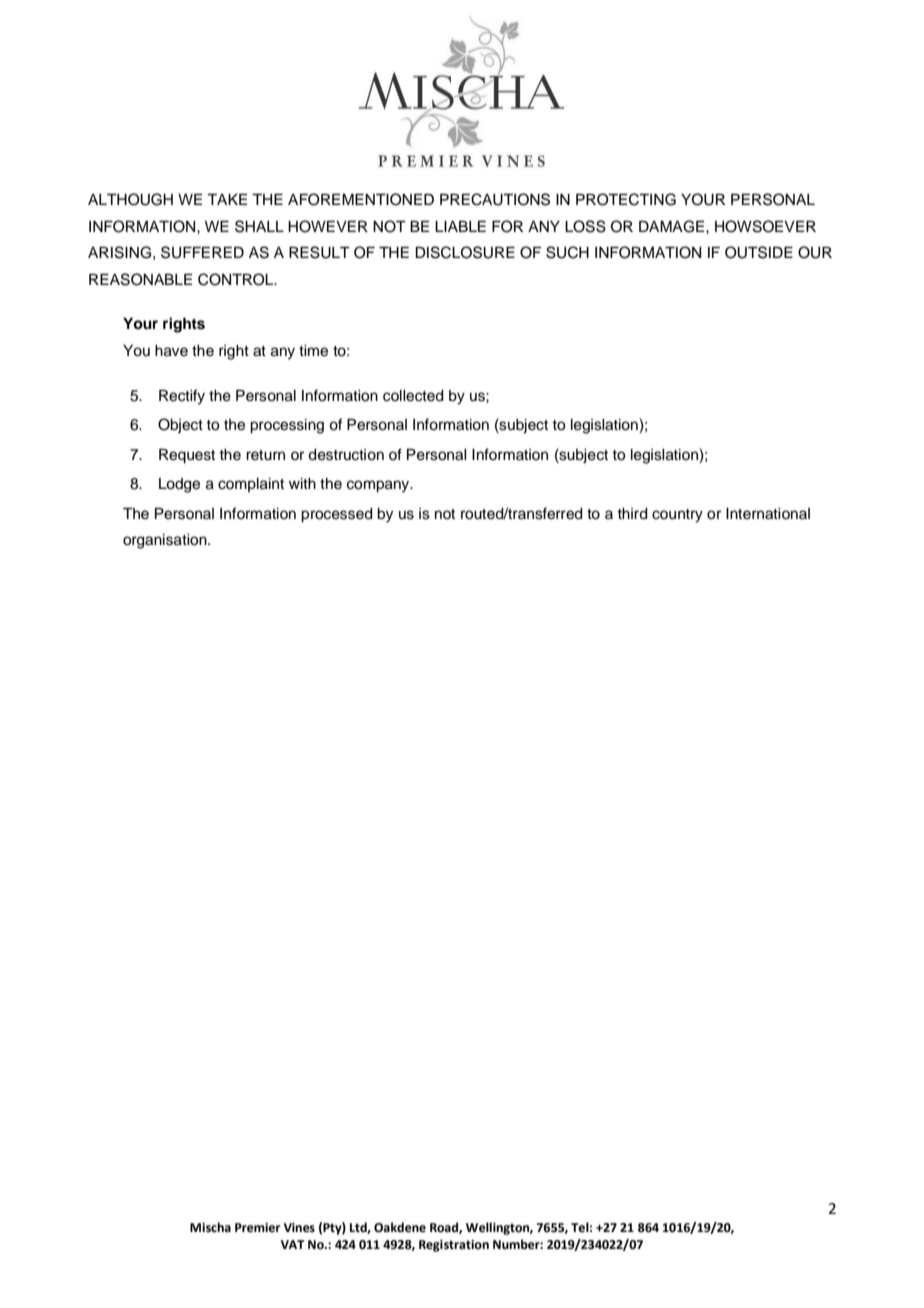 The image size is (924, 1308). What do you see at coordinates (677, 516) in the image?
I see `country` at bounding box center [677, 516].
